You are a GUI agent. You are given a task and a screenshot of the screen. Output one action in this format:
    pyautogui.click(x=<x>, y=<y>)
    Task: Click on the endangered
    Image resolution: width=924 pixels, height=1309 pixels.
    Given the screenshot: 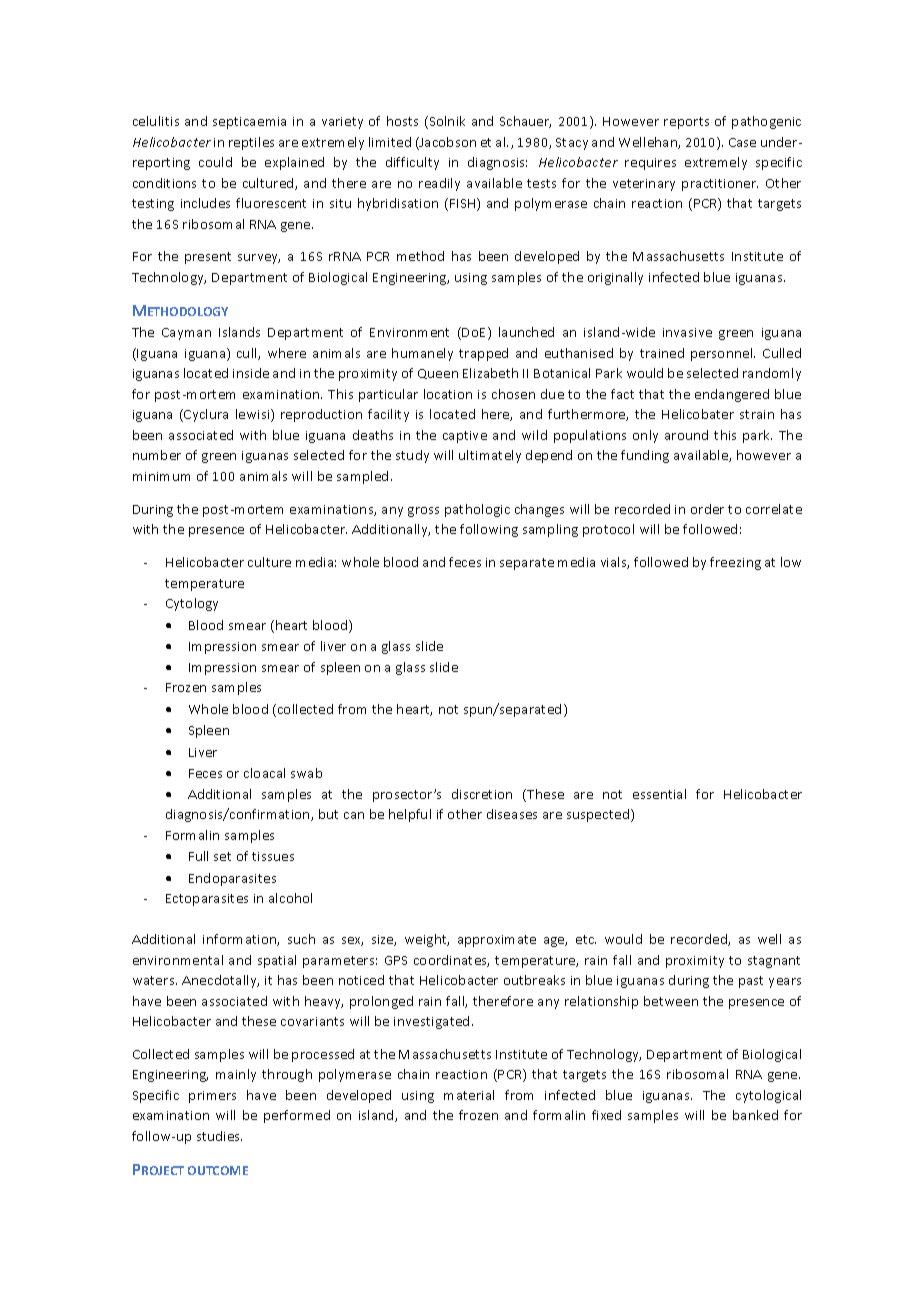 What is the action you would take?
    pyautogui.click(x=732, y=395)
